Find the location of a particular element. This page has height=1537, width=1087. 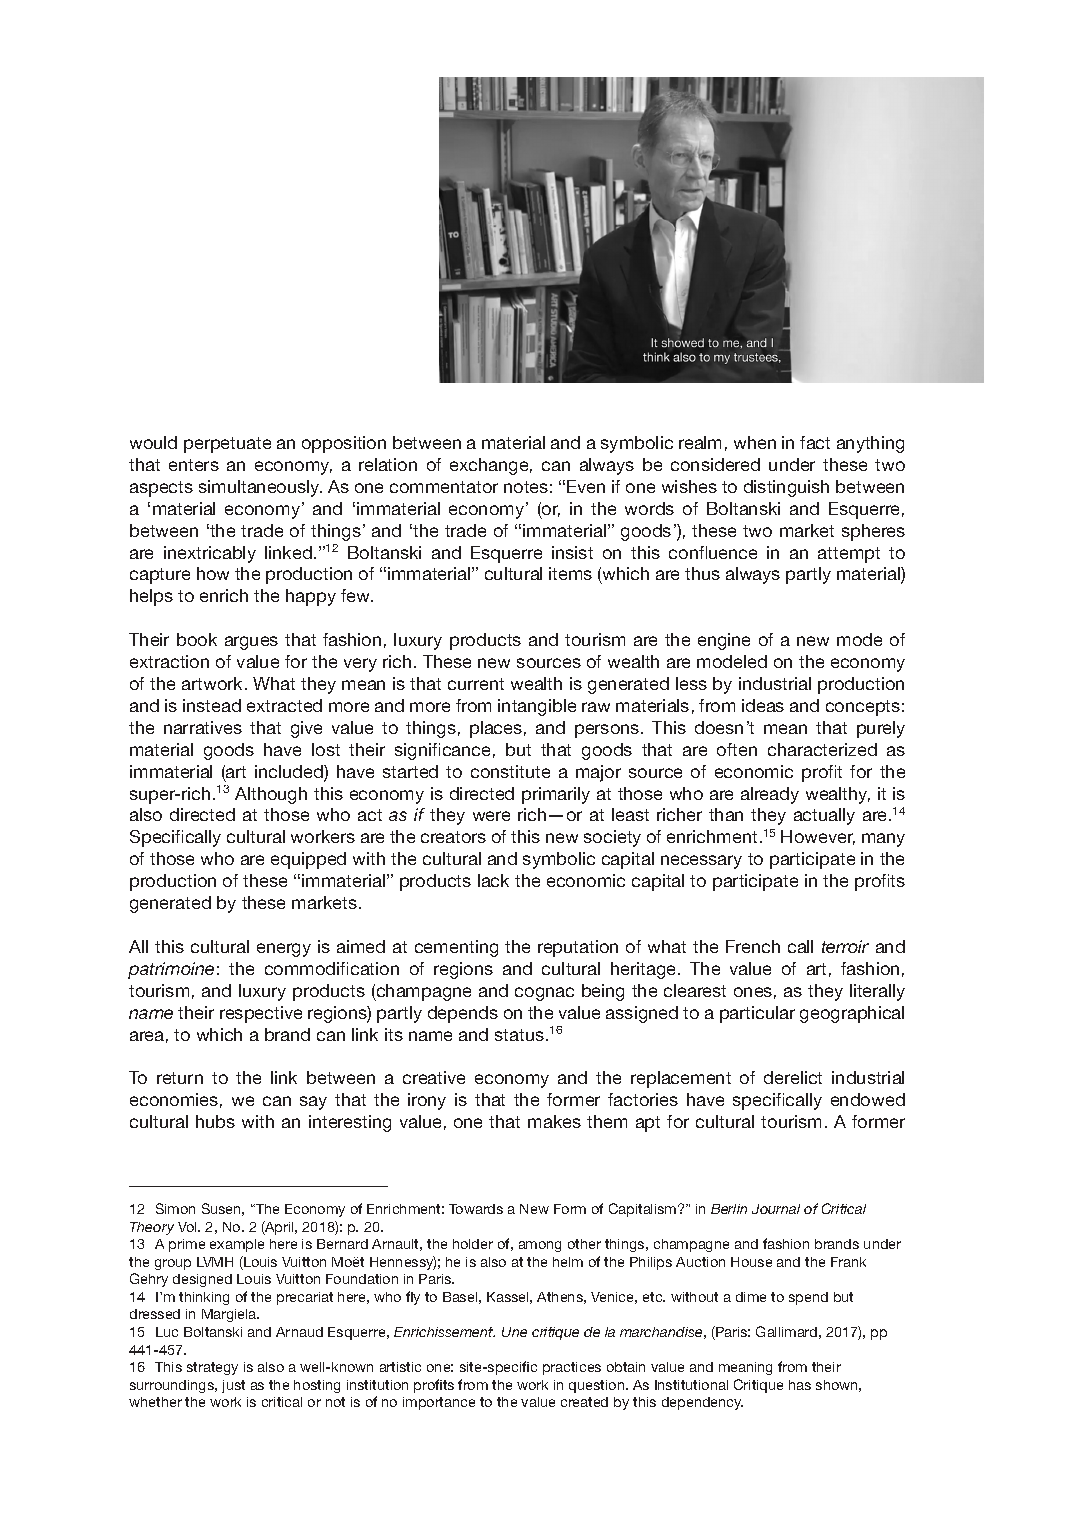

energy is located at coordinates (284, 950).
